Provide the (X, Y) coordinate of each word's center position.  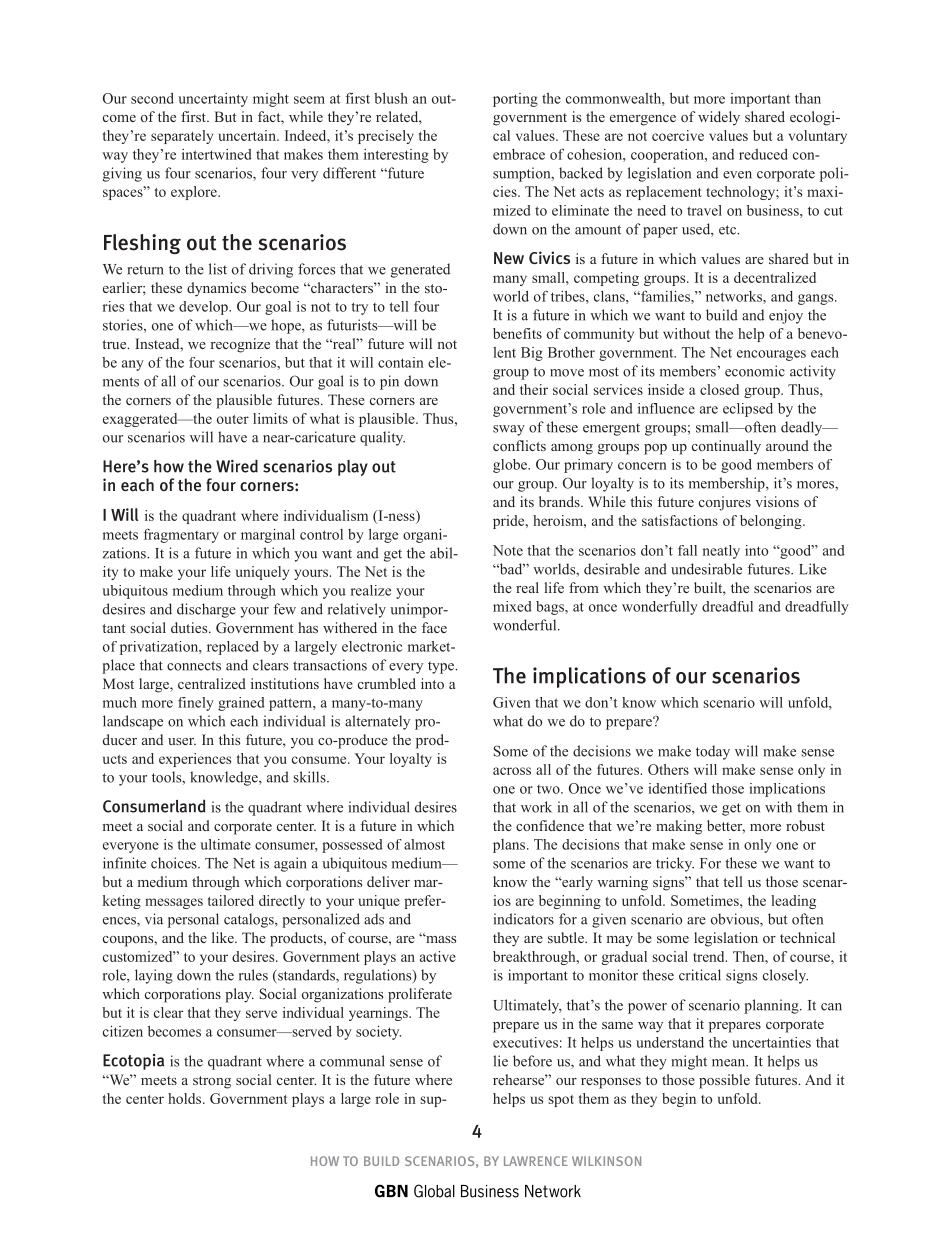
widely (719, 118)
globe (511, 466)
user (182, 741)
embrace (519, 154)
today (713, 752)
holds (186, 1098)
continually (726, 447)
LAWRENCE (536, 1161)
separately (182, 137)
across (512, 771)
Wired (237, 466)
